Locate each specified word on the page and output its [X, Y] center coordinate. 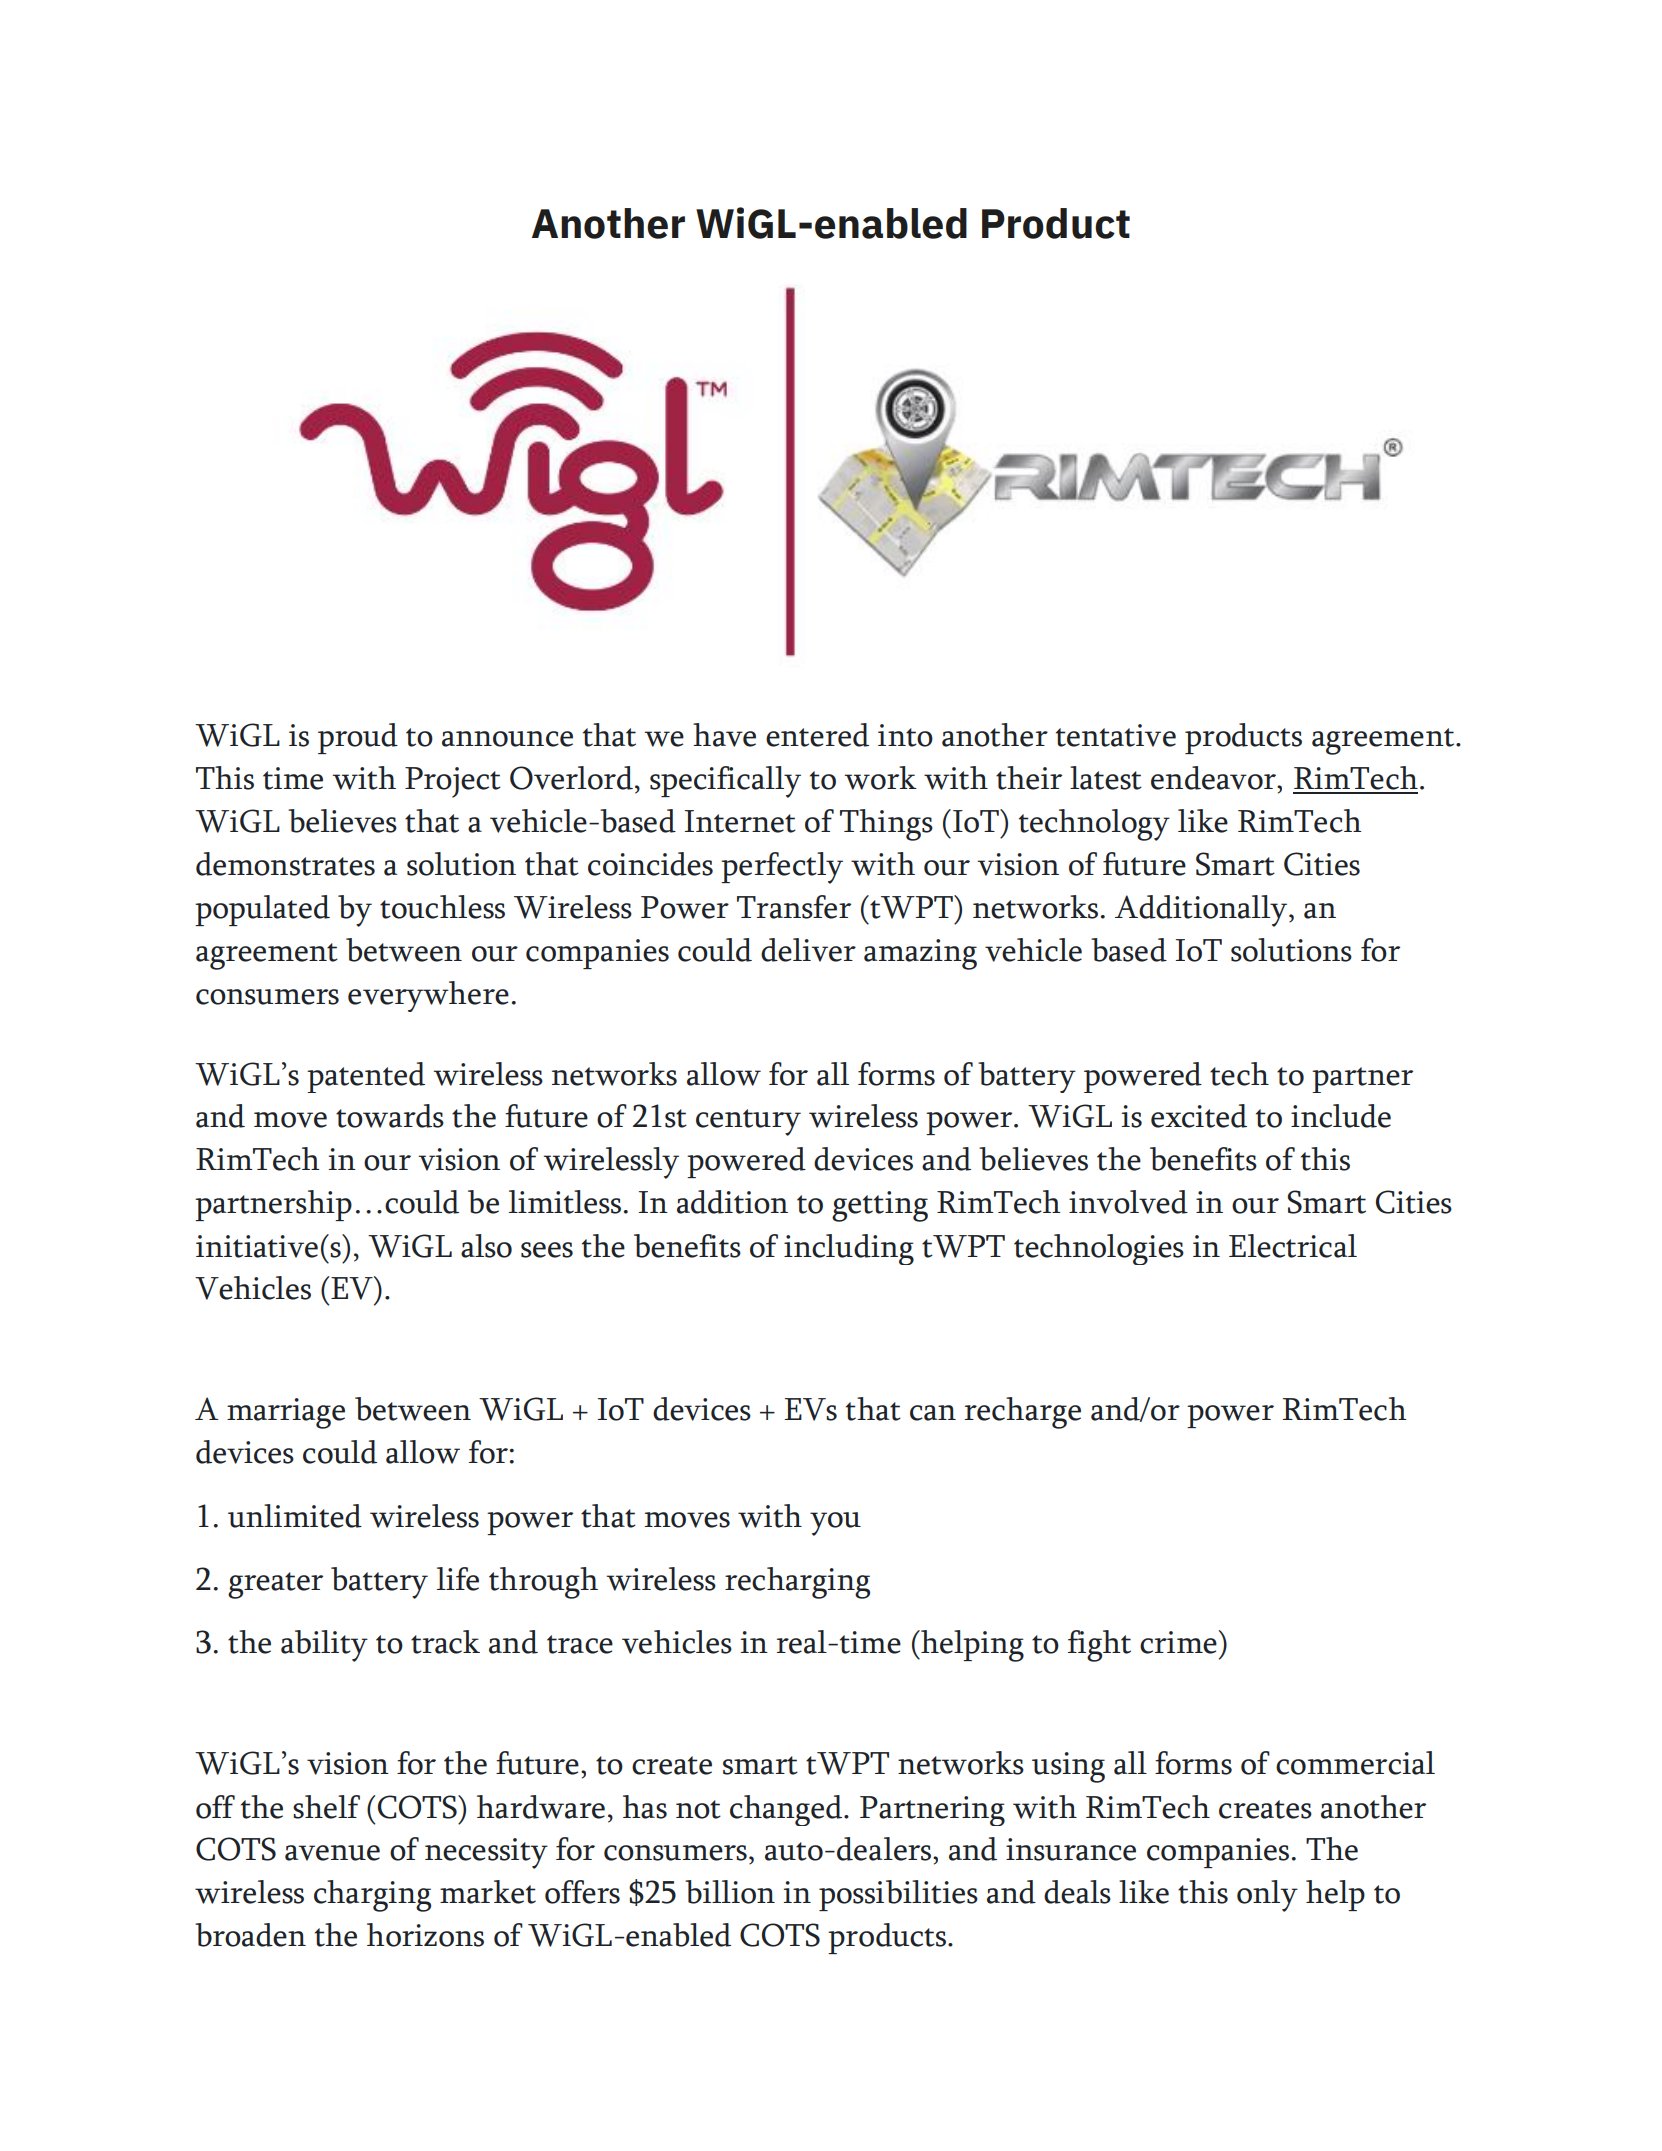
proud [358, 738]
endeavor [1215, 778]
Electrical [1293, 1246]
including [849, 1249]
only [1267, 1896]
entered [817, 735]
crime [1178, 1642]
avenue [332, 1853]
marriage [286, 1413]
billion [730, 1892]
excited [1199, 1116]
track [445, 1642]
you [835, 1524]
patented [366, 1077]
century [748, 1122]
